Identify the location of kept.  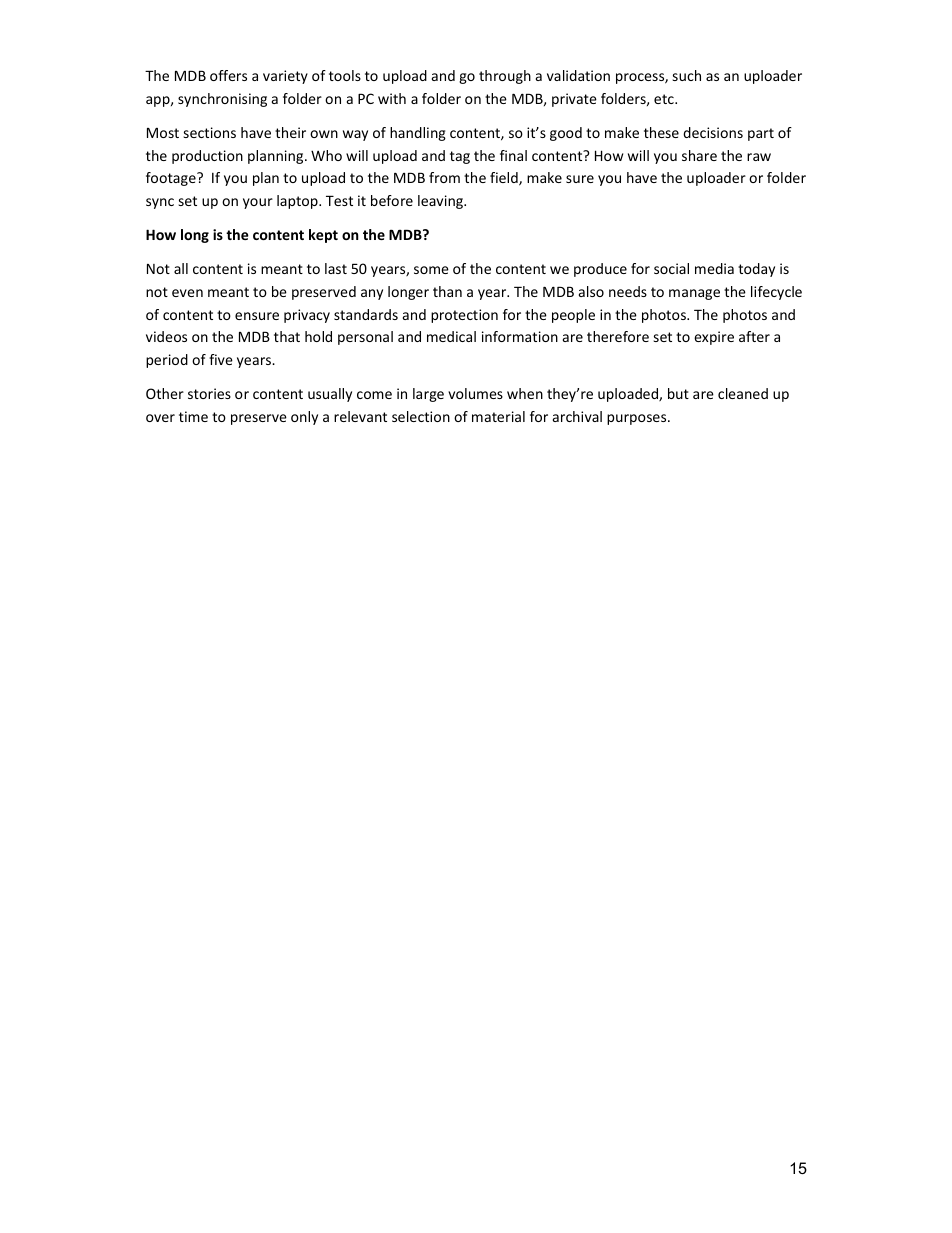
(323, 236).
